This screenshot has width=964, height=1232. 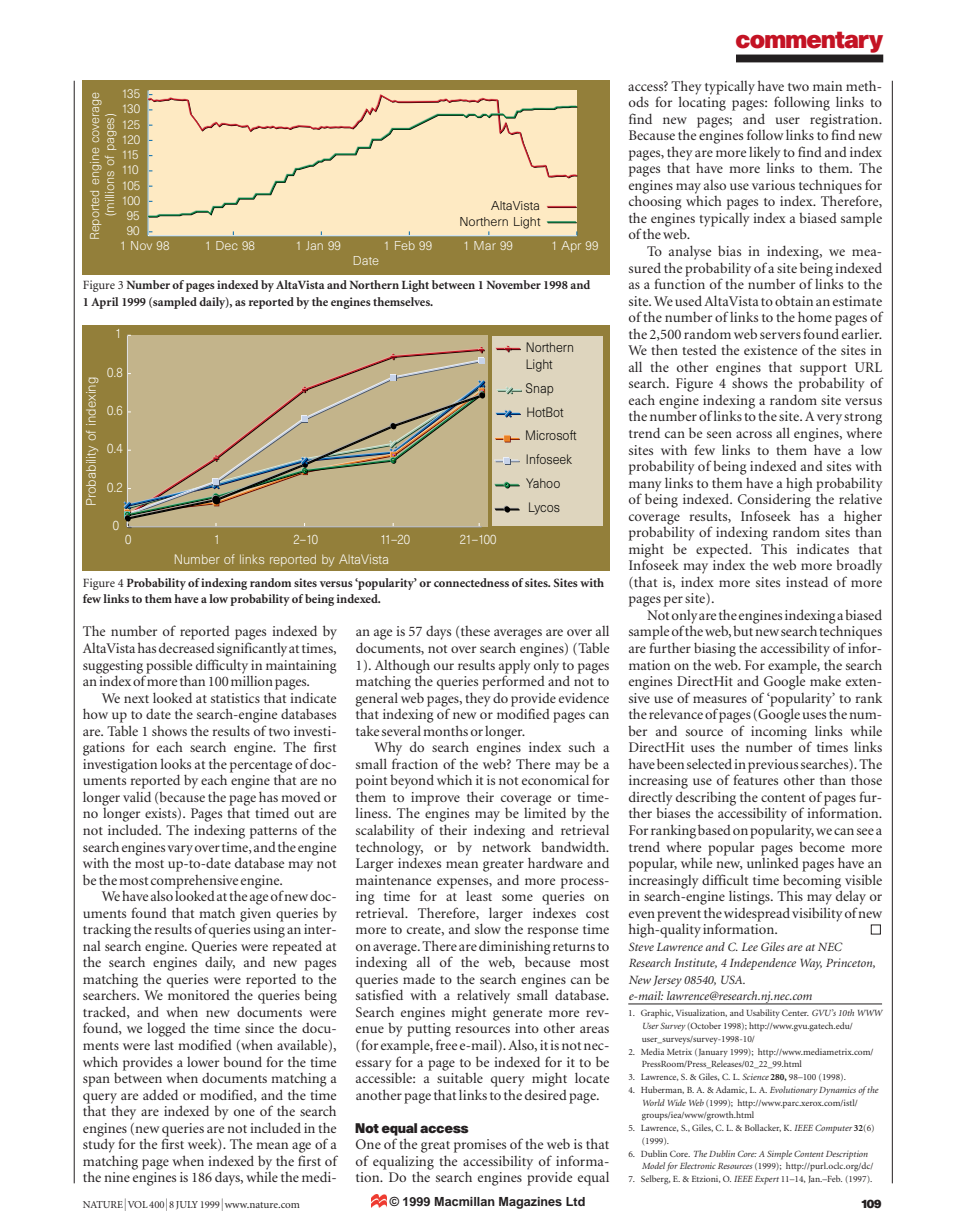 What do you see at coordinates (480, 1146) in the screenshot?
I see `promises` at bounding box center [480, 1146].
